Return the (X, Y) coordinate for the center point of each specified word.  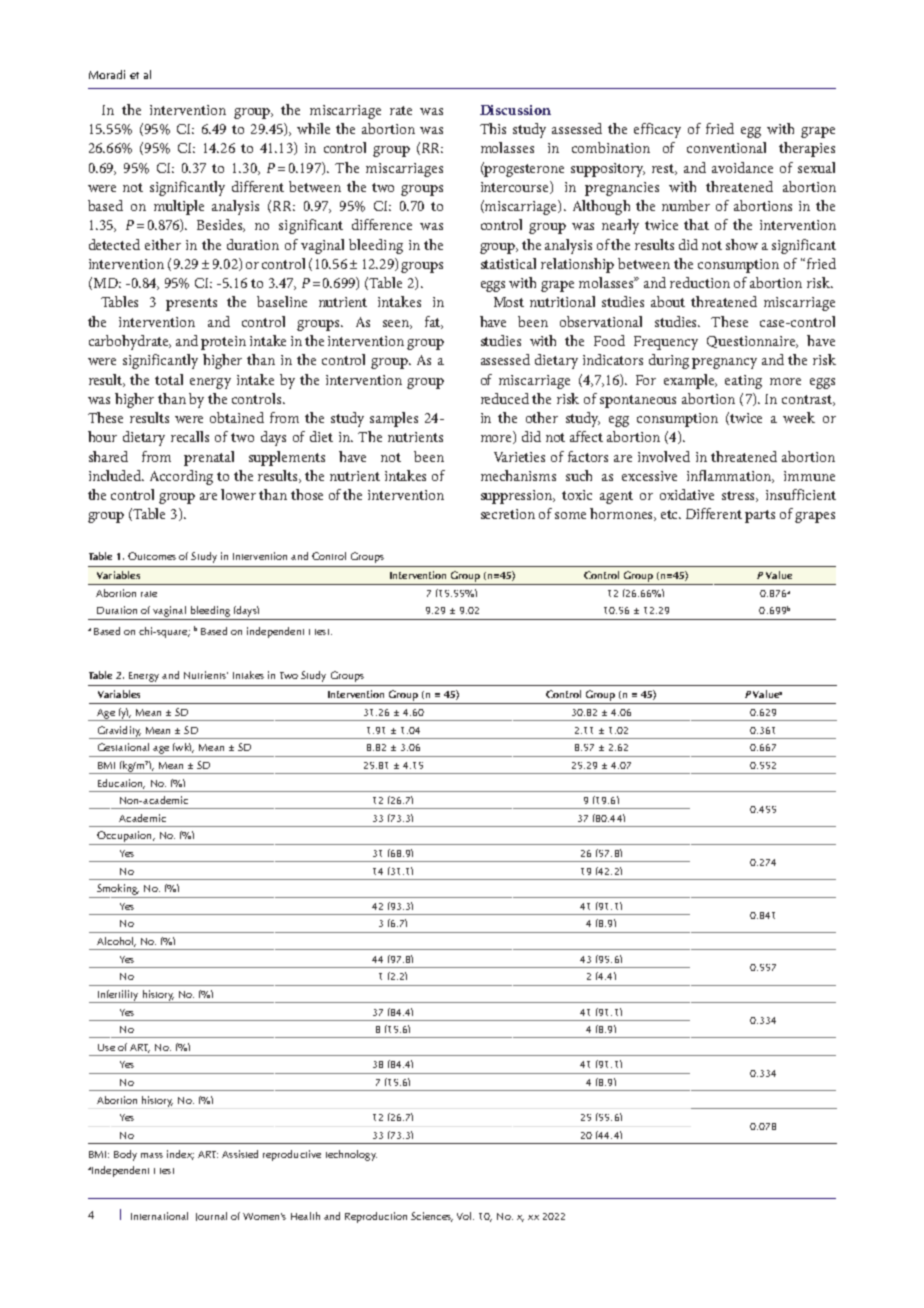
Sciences (432, 1217)
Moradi (107, 74)
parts (760, 516)
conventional (726, 147)
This (493, 128)
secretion (508, 514)
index (180, 1155)
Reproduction (376, 1217)
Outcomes (152, 556)
